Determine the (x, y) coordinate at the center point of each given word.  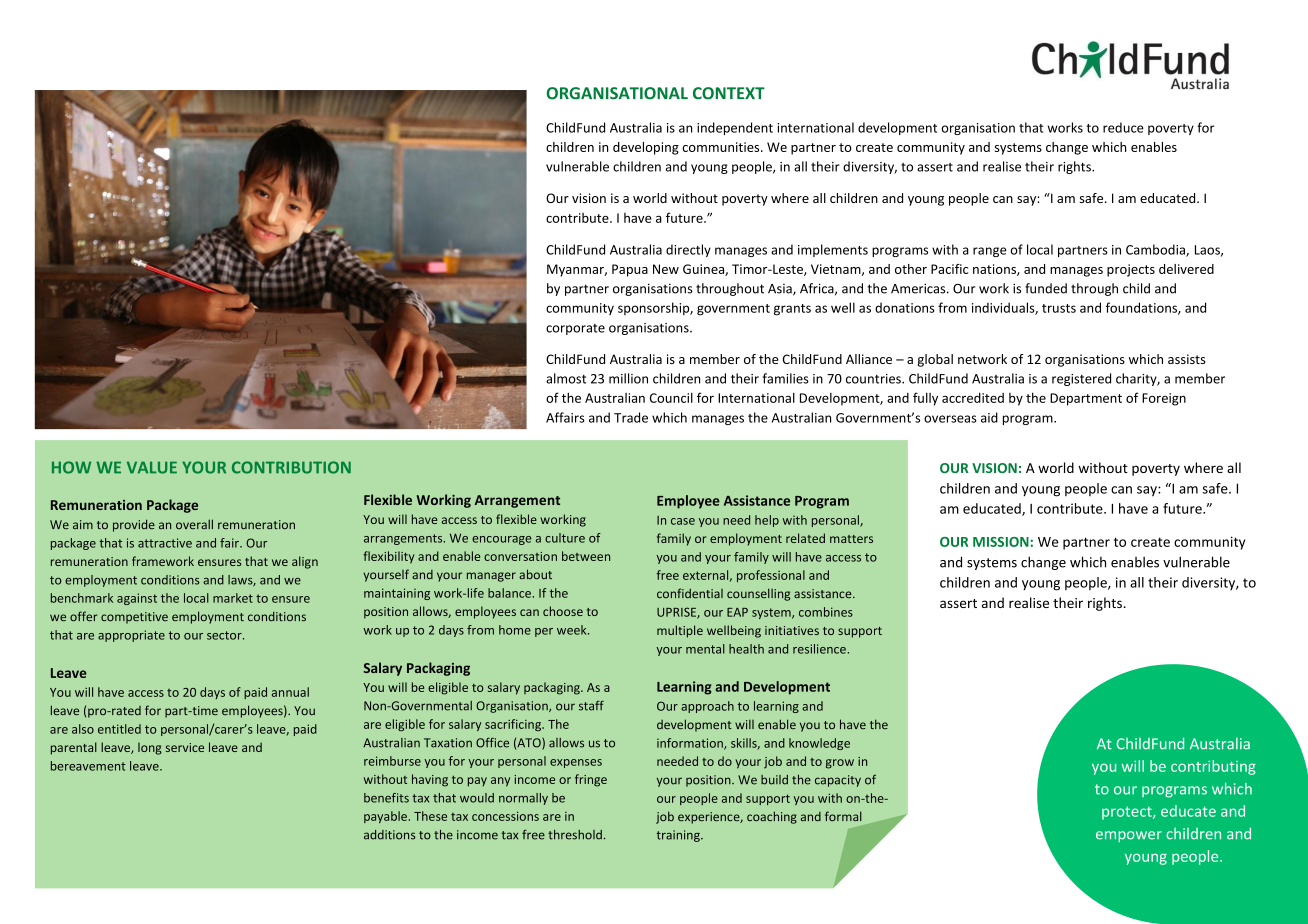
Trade (631, 417)
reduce (1123, 127)
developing (646, 148)
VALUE (152, 467)
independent (735, 128)
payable (385, 817)
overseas (950, 419)
